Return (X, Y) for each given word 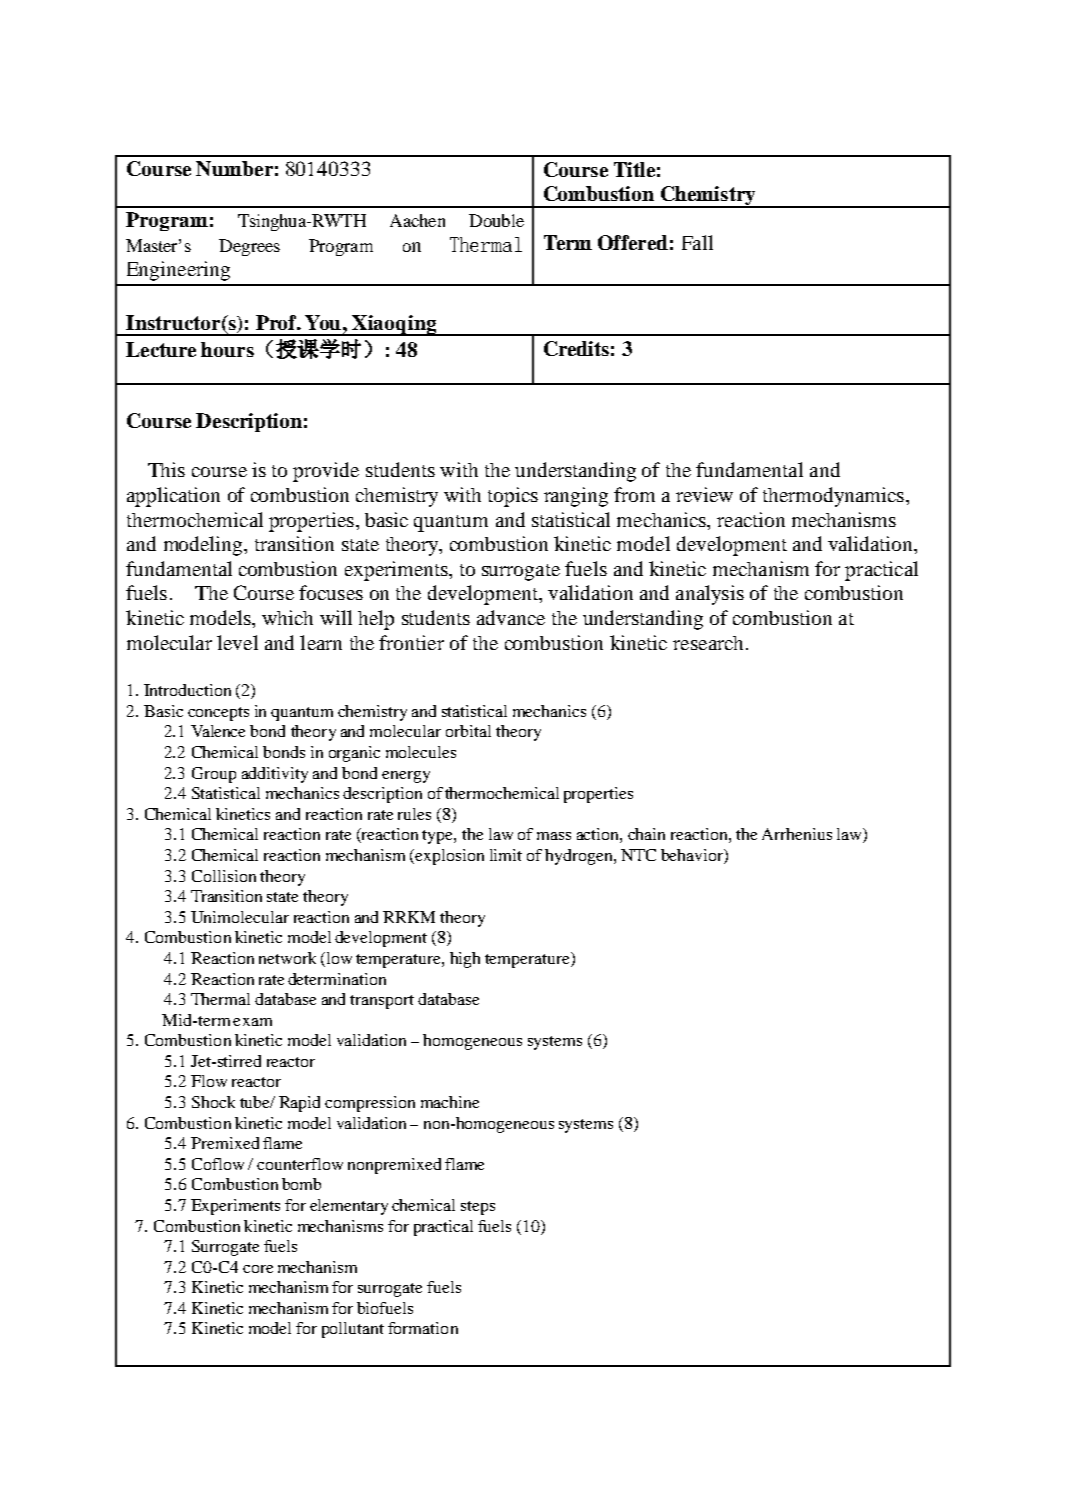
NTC (638, 855)
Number (234, 168)
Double (496, 220)
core (258, 1269)
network (287, 958)
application (173, 497)
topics (513, 497)
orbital (468, 731)
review (704, 494)
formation (423, 1328)
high (465, 960)
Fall (697, 242)
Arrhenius (797, 834)
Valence (218, 731)
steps (478, 1208)
